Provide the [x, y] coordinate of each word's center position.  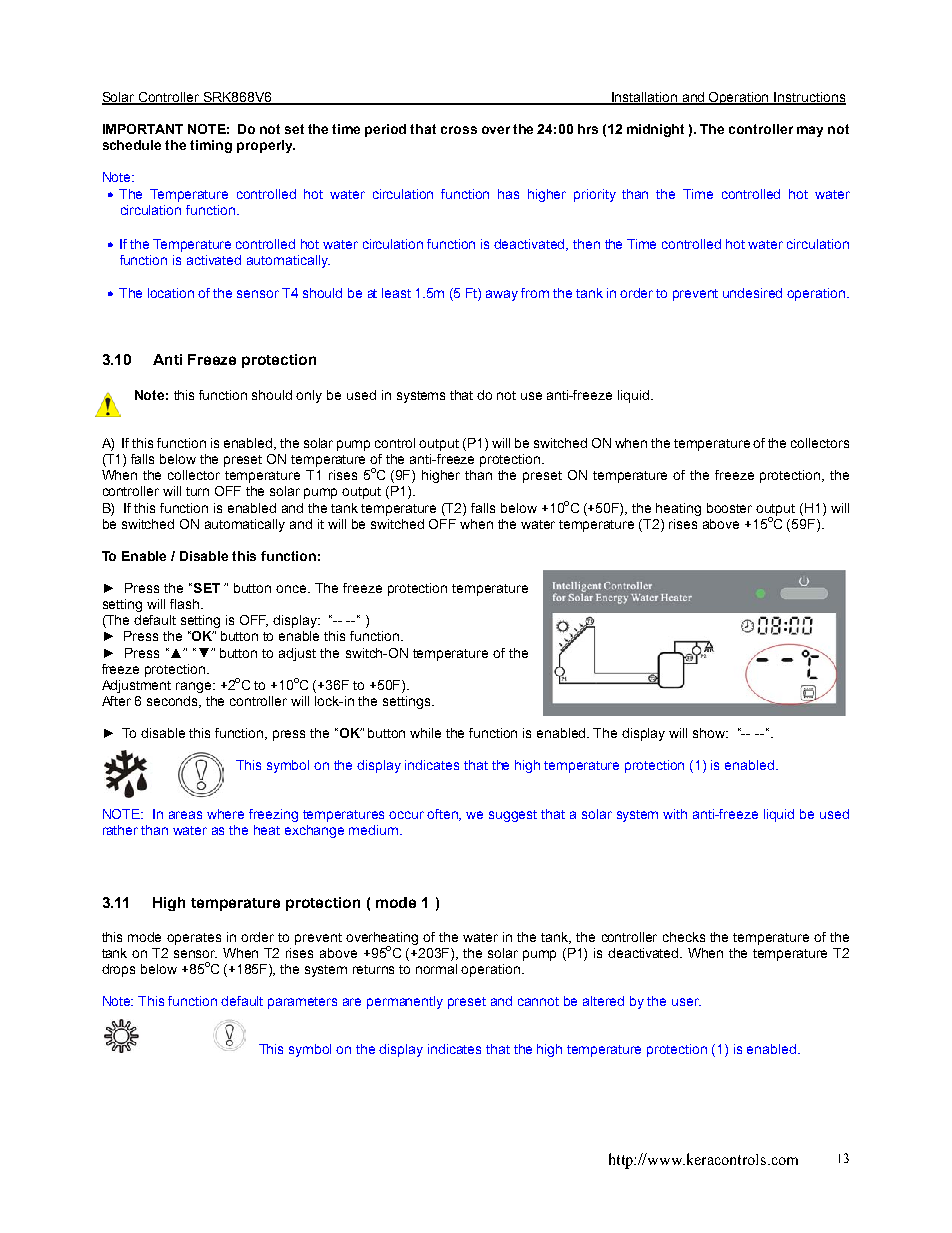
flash [184, 604]
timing [211, 146]
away [502, 295]
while [425, 733]
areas [185, 815]
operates [194, 939]
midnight [655, 130]
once [292, 589]
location [171, 293]
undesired [752, 293]
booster [729, 508]
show [710, 733]
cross [459, 130]
